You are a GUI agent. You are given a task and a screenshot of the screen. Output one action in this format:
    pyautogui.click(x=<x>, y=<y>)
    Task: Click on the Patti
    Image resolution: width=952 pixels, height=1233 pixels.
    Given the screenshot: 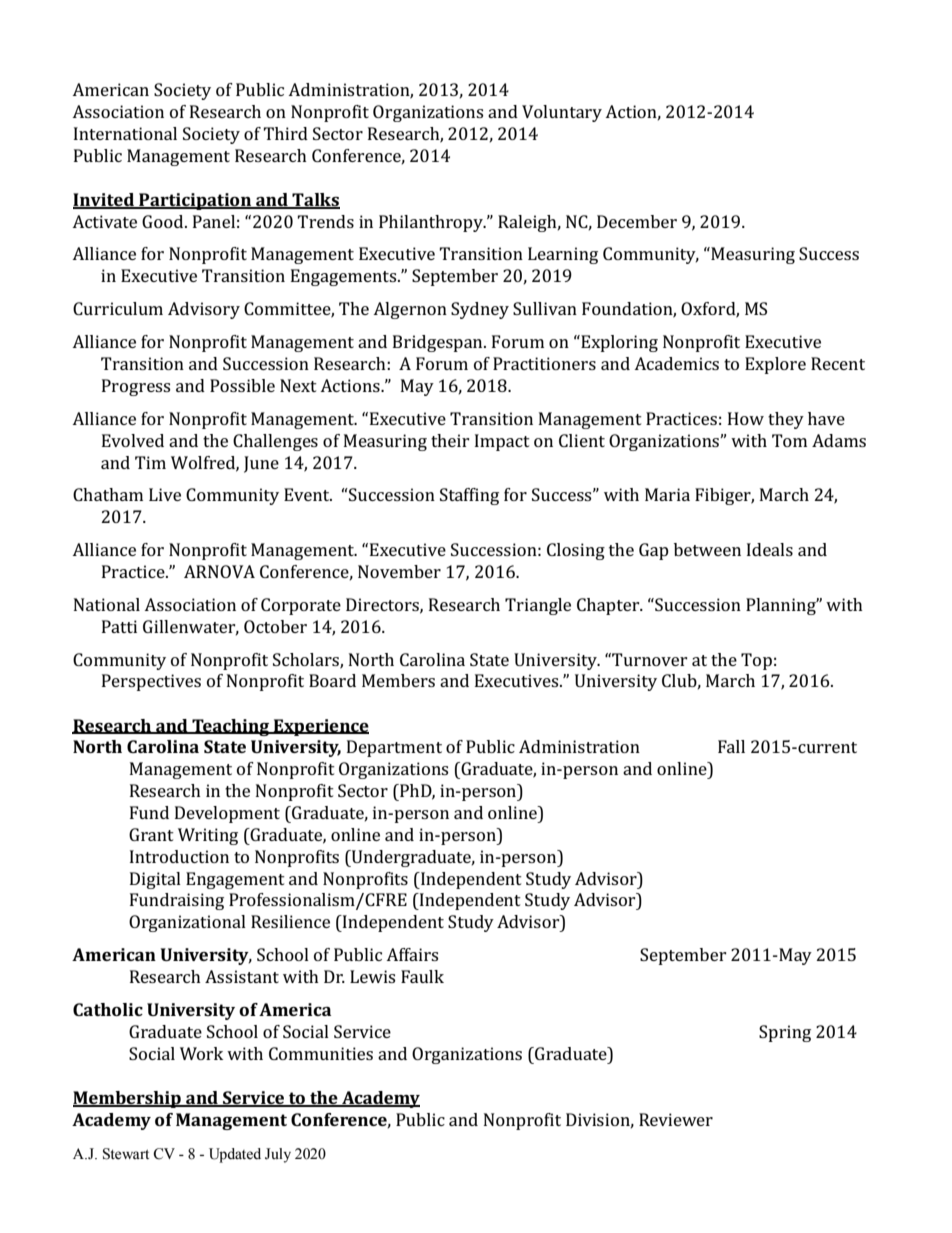 What is the action you would take?
    pyautogui.click(x=119, y=626)
